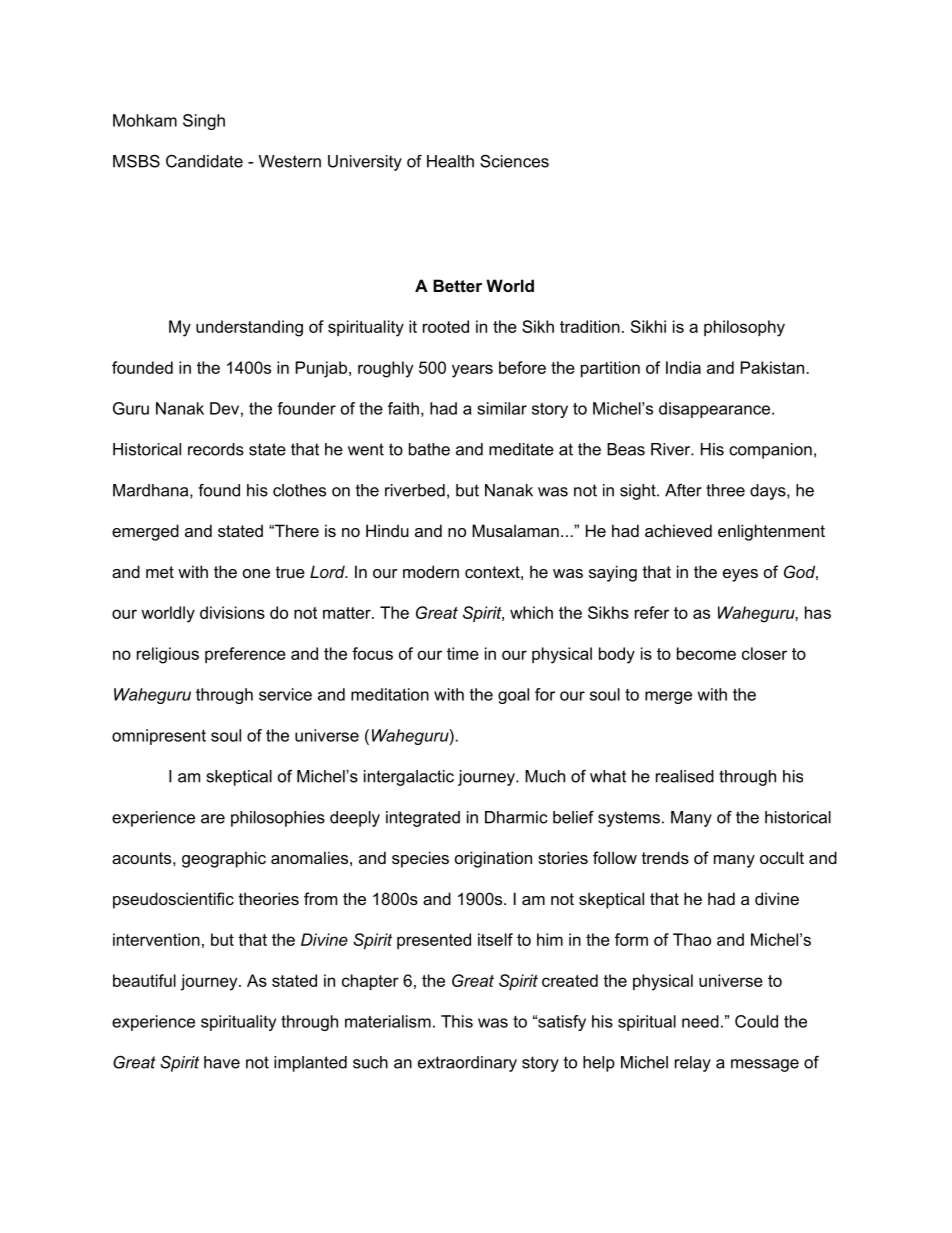 The image size is (952, 1233). What do you see at coordinates (770, 451) in the document?
I see `companion` at bounding box center [770, 451].
